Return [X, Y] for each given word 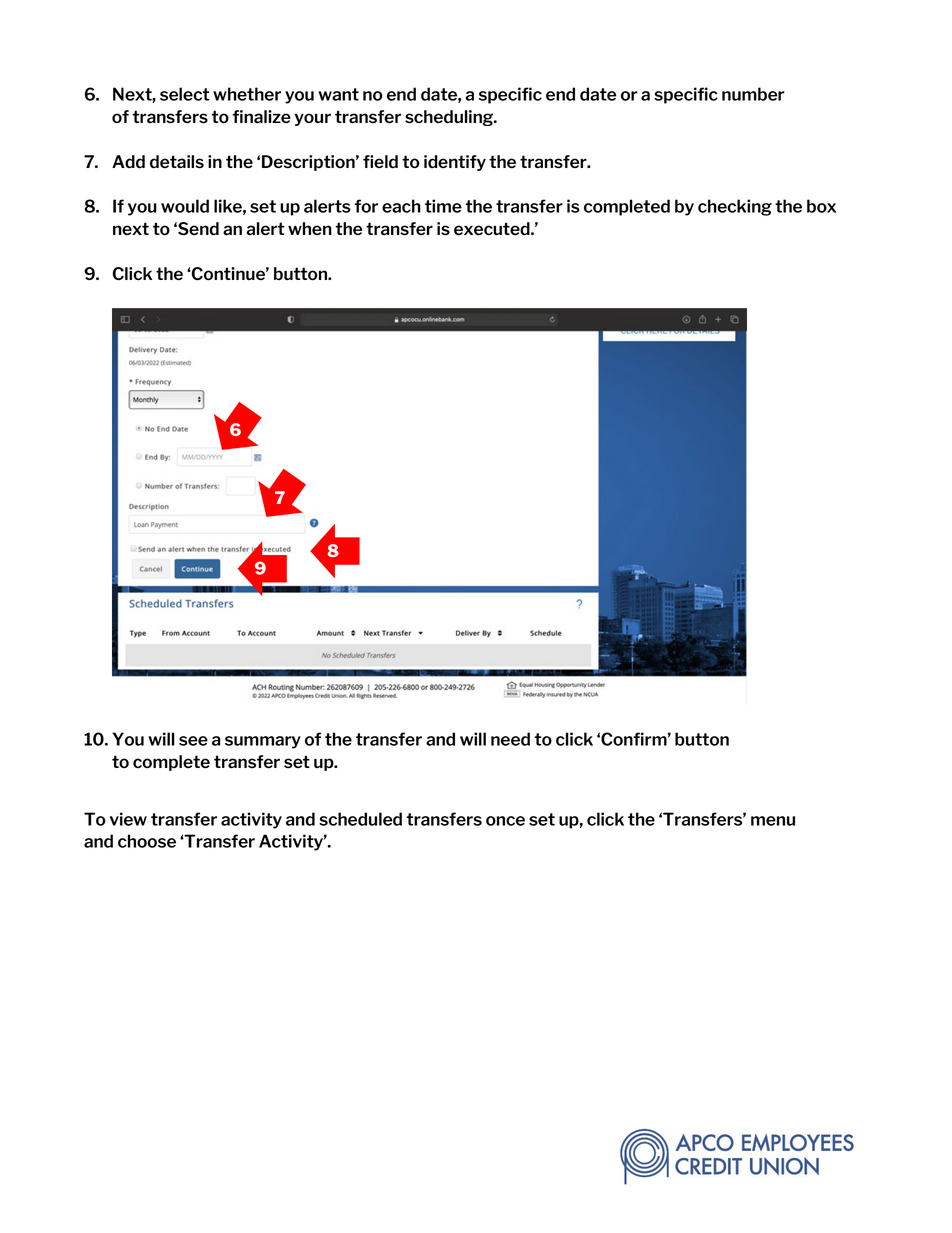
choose [147, 841]
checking [735, 207]
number [753, 94]
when [310, 228]
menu [773, 821]
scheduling [450, 118]
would [185, 206]
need [510, 739]
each [401, 206]
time [443, 206]
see [193, 741]
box [821, 206]
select [185, 94]
